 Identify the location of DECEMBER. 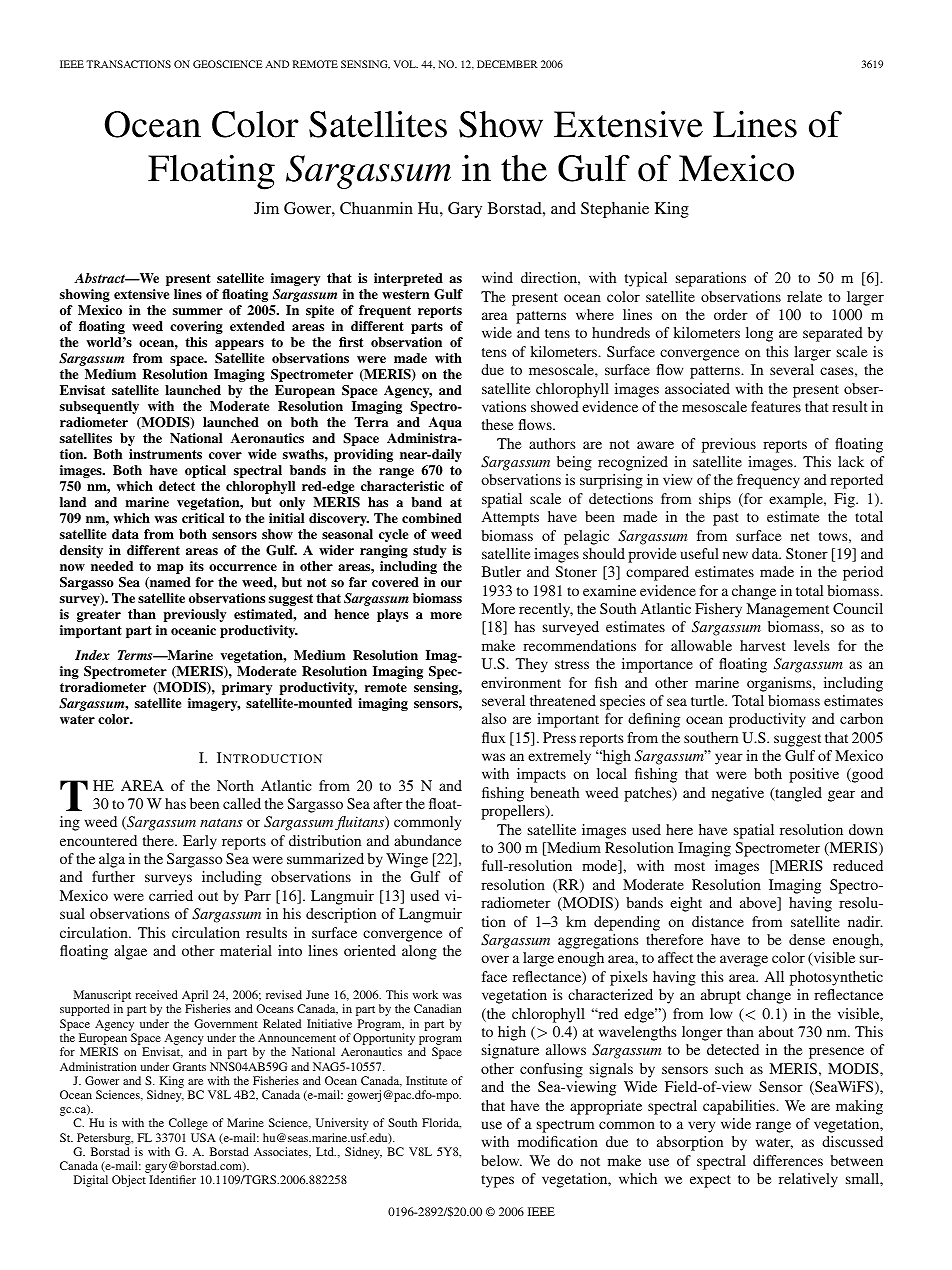
(507, 64).
